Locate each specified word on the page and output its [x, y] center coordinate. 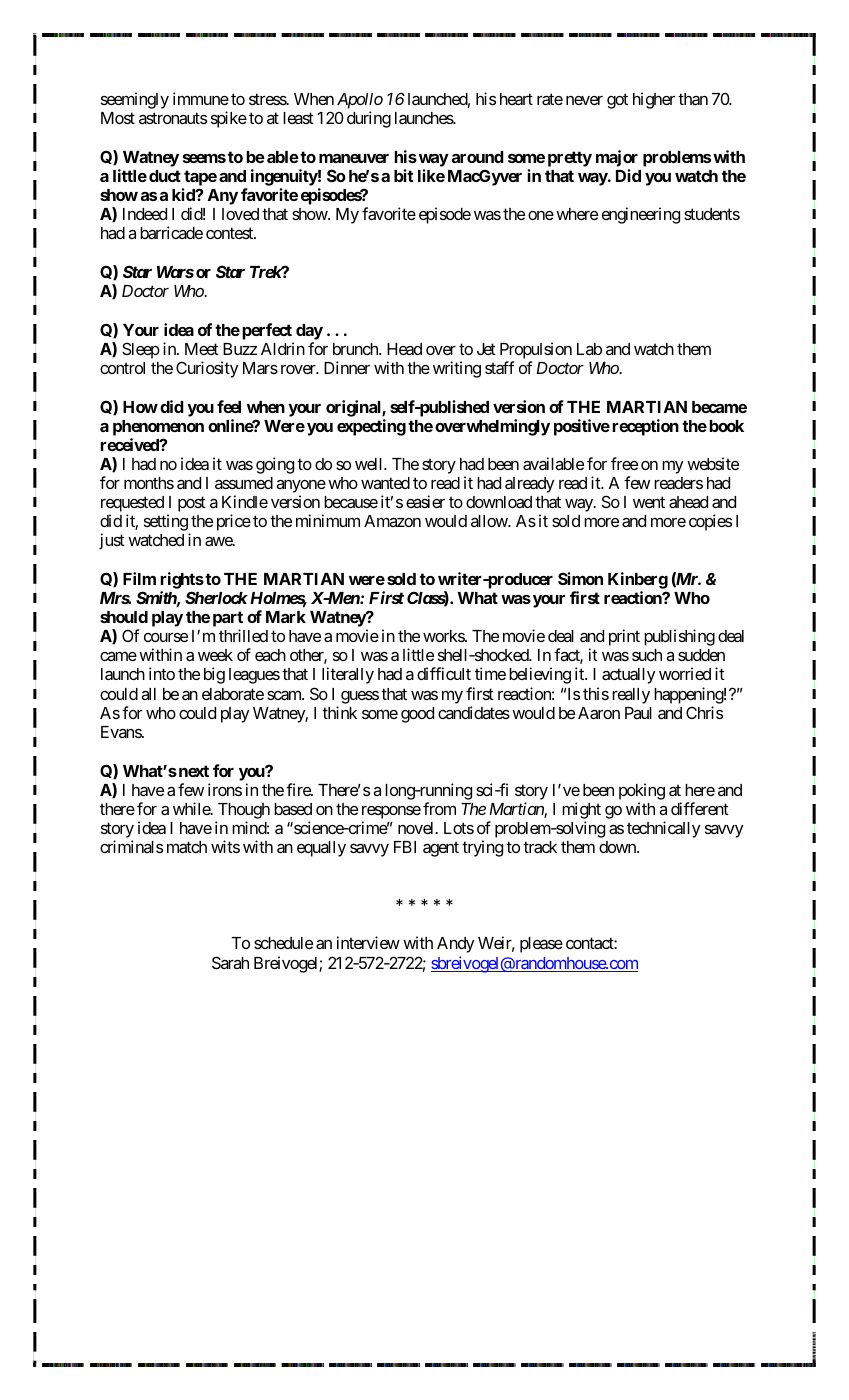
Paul [638, 713]
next [192, 771]
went [649, 502]
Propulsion [536, 350]
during [369, 119]
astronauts [173, 118]
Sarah [230, 962]
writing [457, 369]
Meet [202, 349]
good [417, 715]
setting [166, 522]
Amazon [392, 521]
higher [654, 100]
